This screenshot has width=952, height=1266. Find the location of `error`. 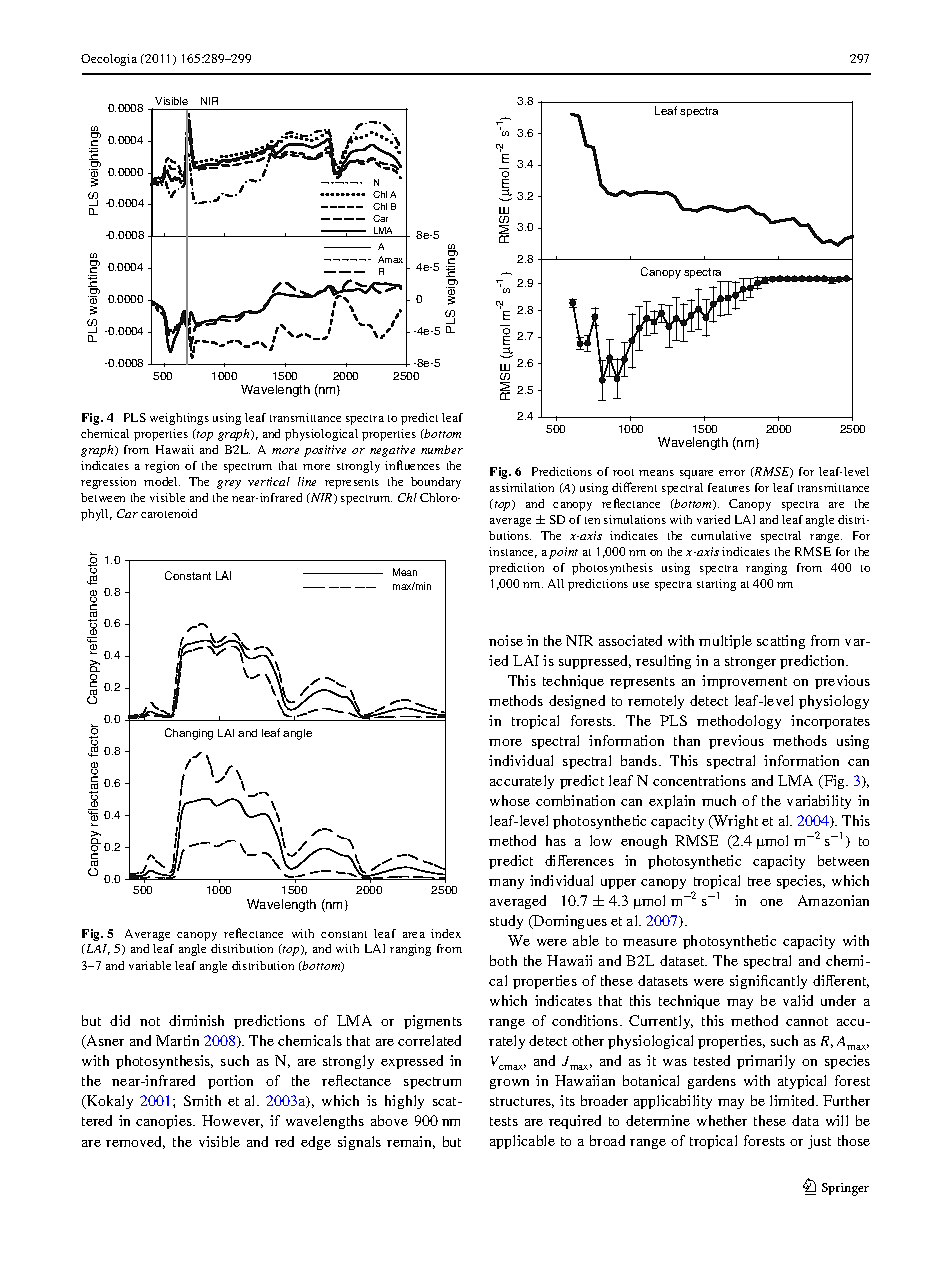

error is located at coordinates (732, 473).
